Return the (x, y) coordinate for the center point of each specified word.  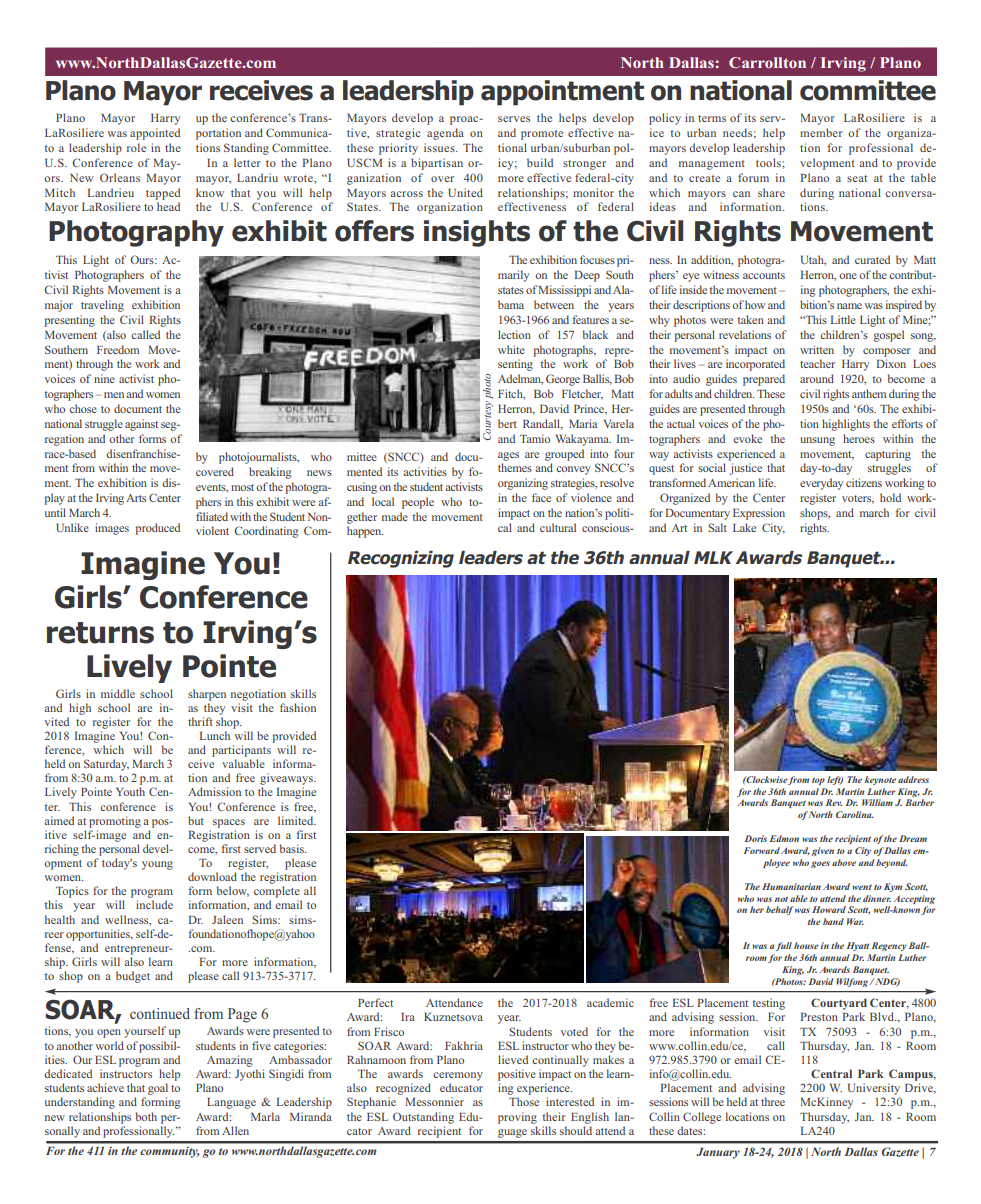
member (821, 132)
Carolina (854, 814)
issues (440, 147)
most (242, 487)
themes (515, 467)
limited (297, 820)
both (146, 1116)
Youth (130, 791)
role (136, 147)
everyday (821, 484)
